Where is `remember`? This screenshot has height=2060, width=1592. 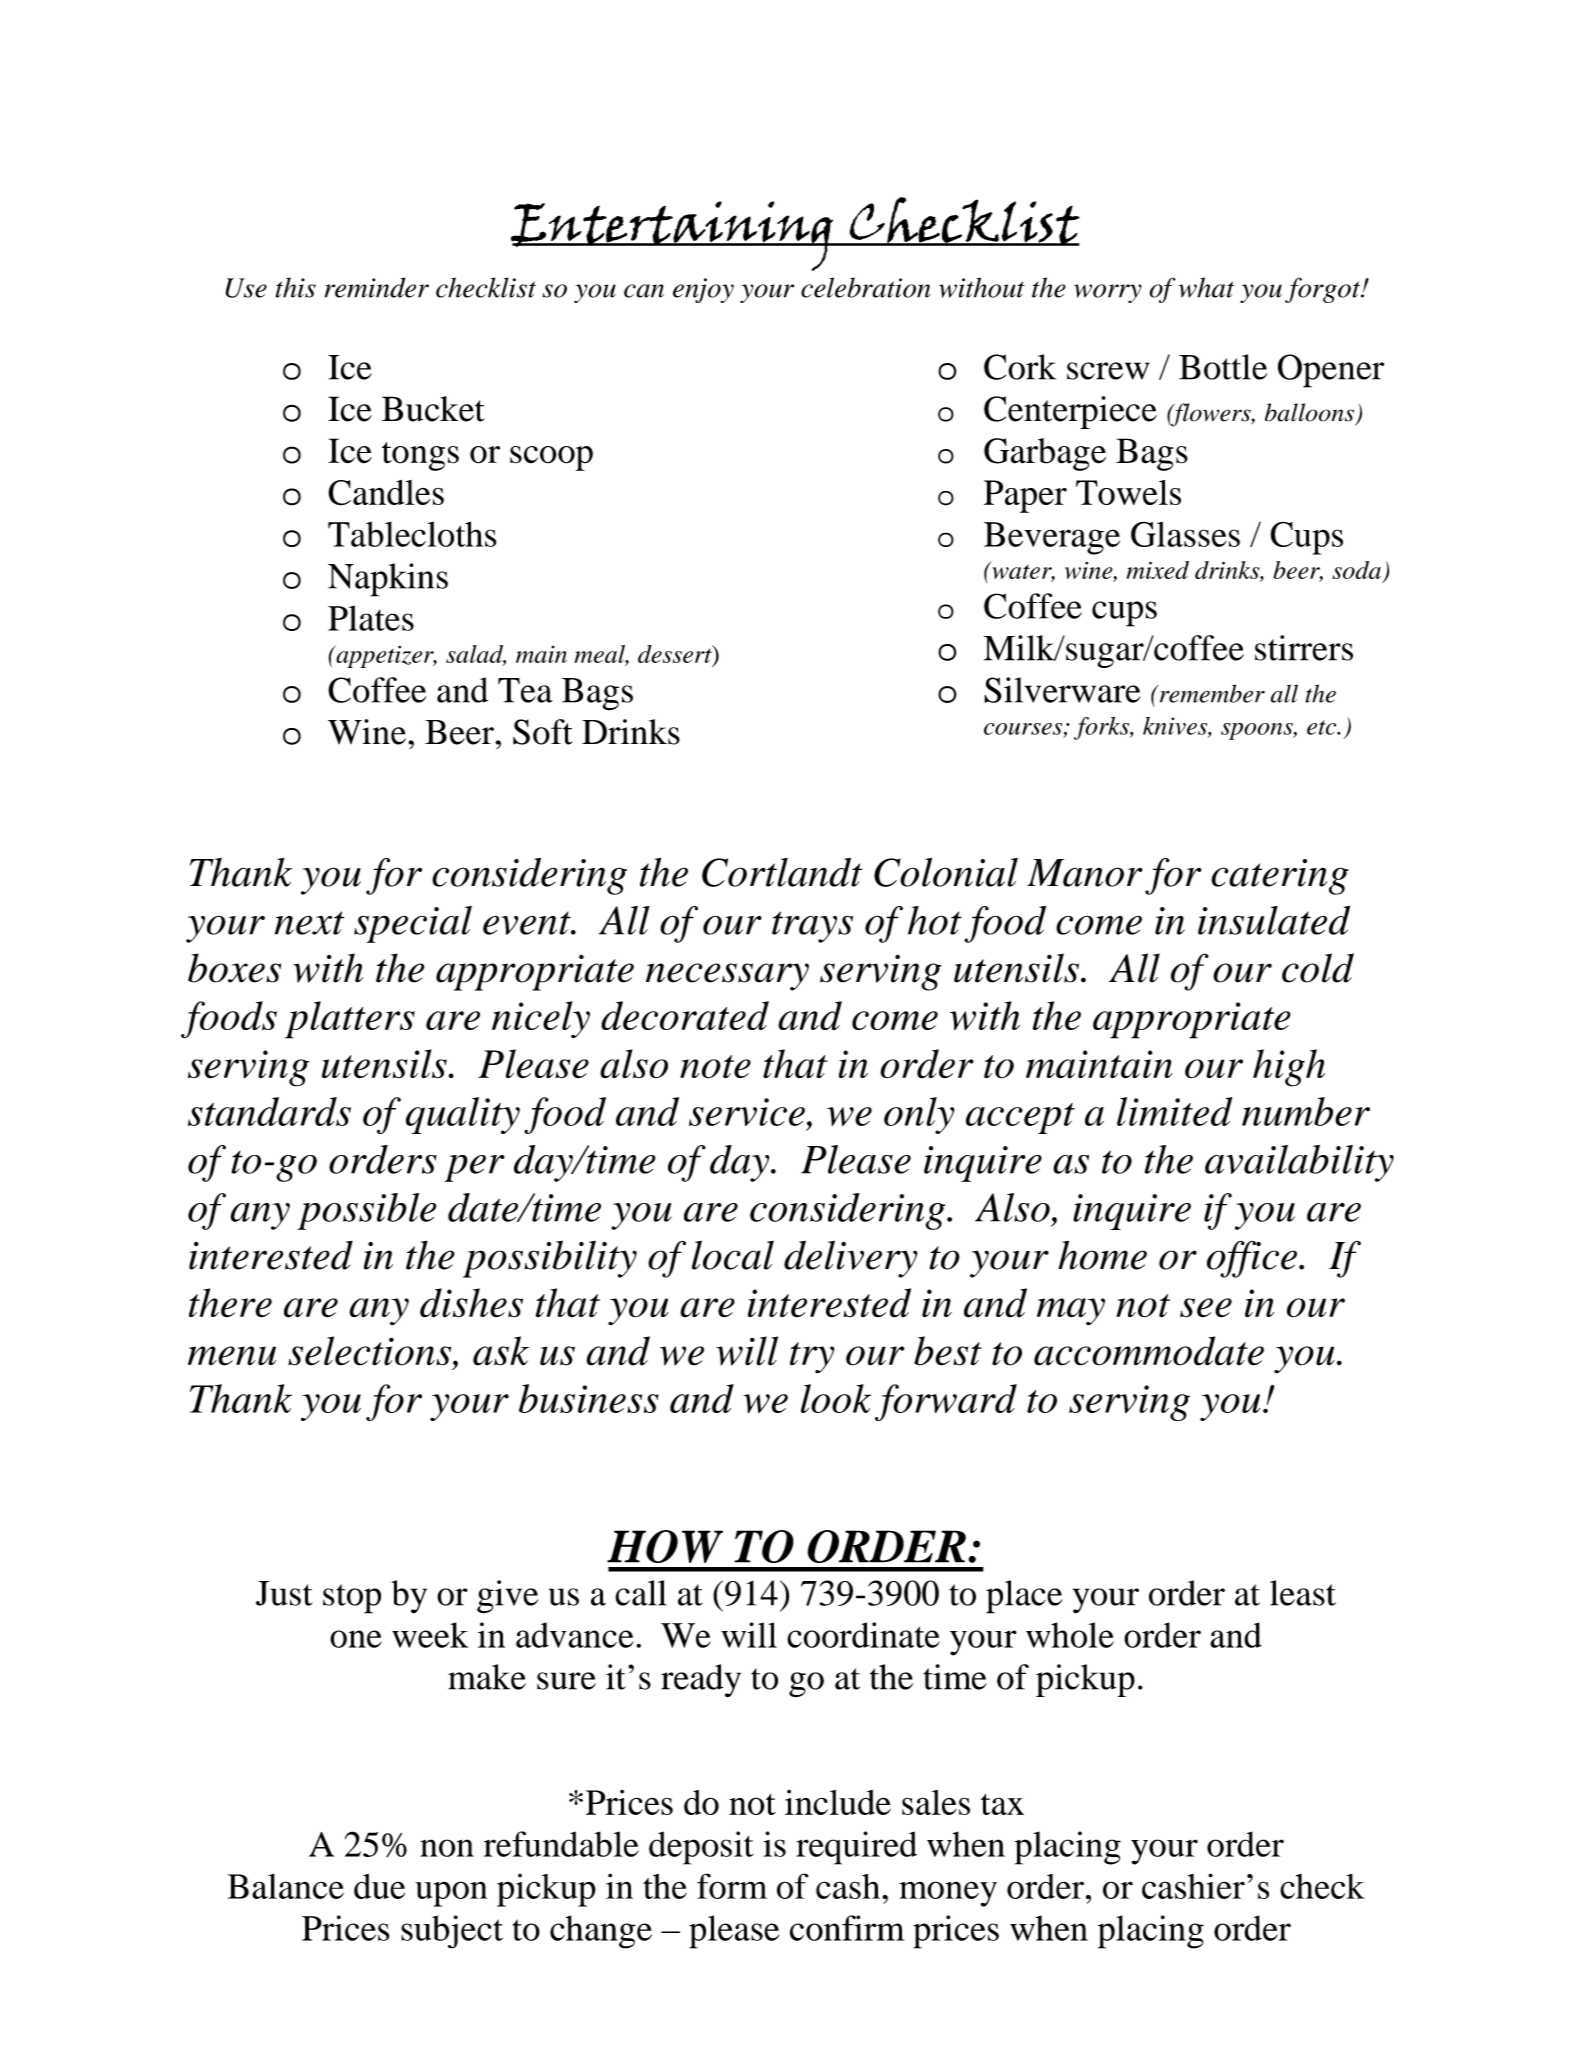
remember is located at coordinates (1211, 693).
